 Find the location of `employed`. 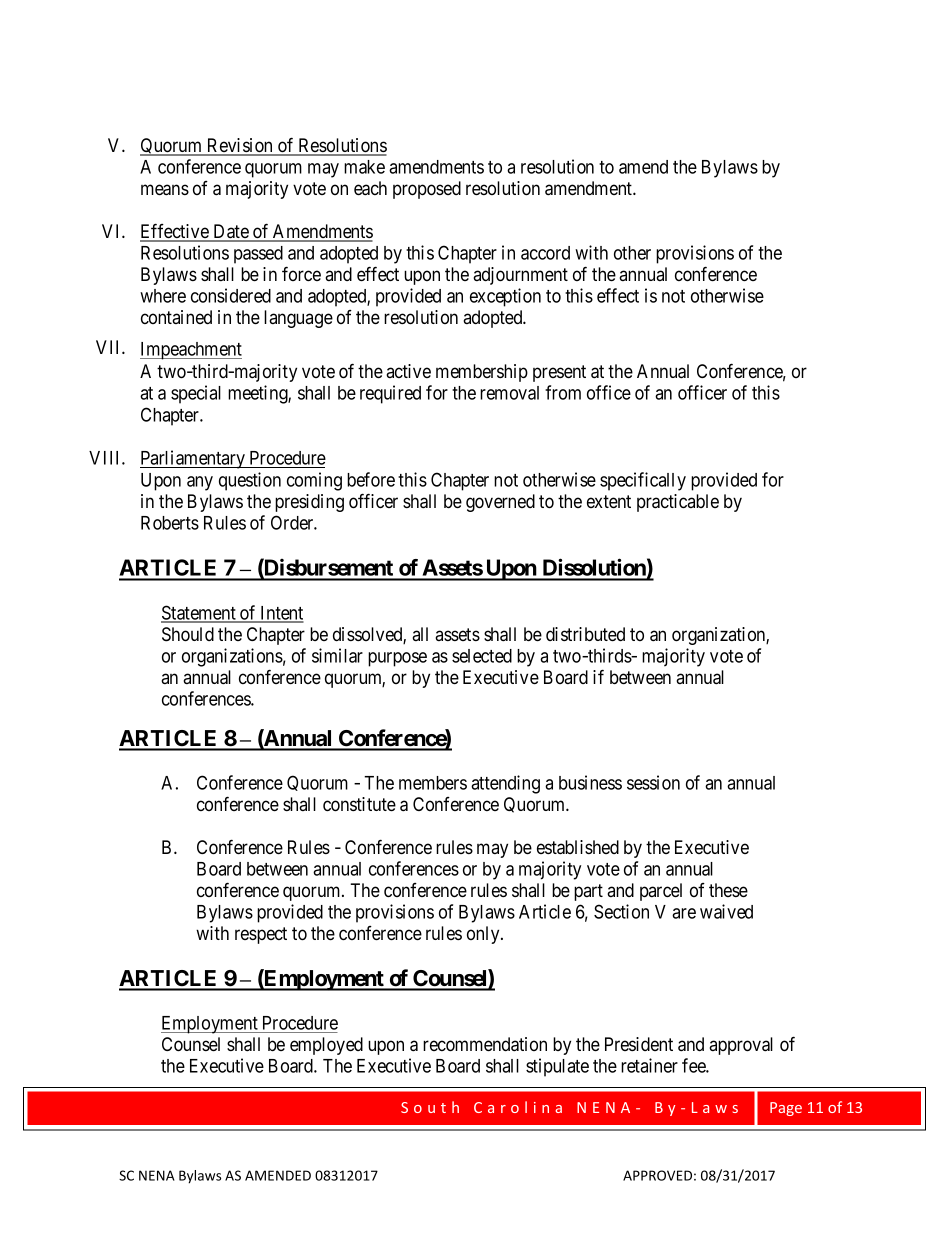

employed is located at coordinates (326, 1046).
